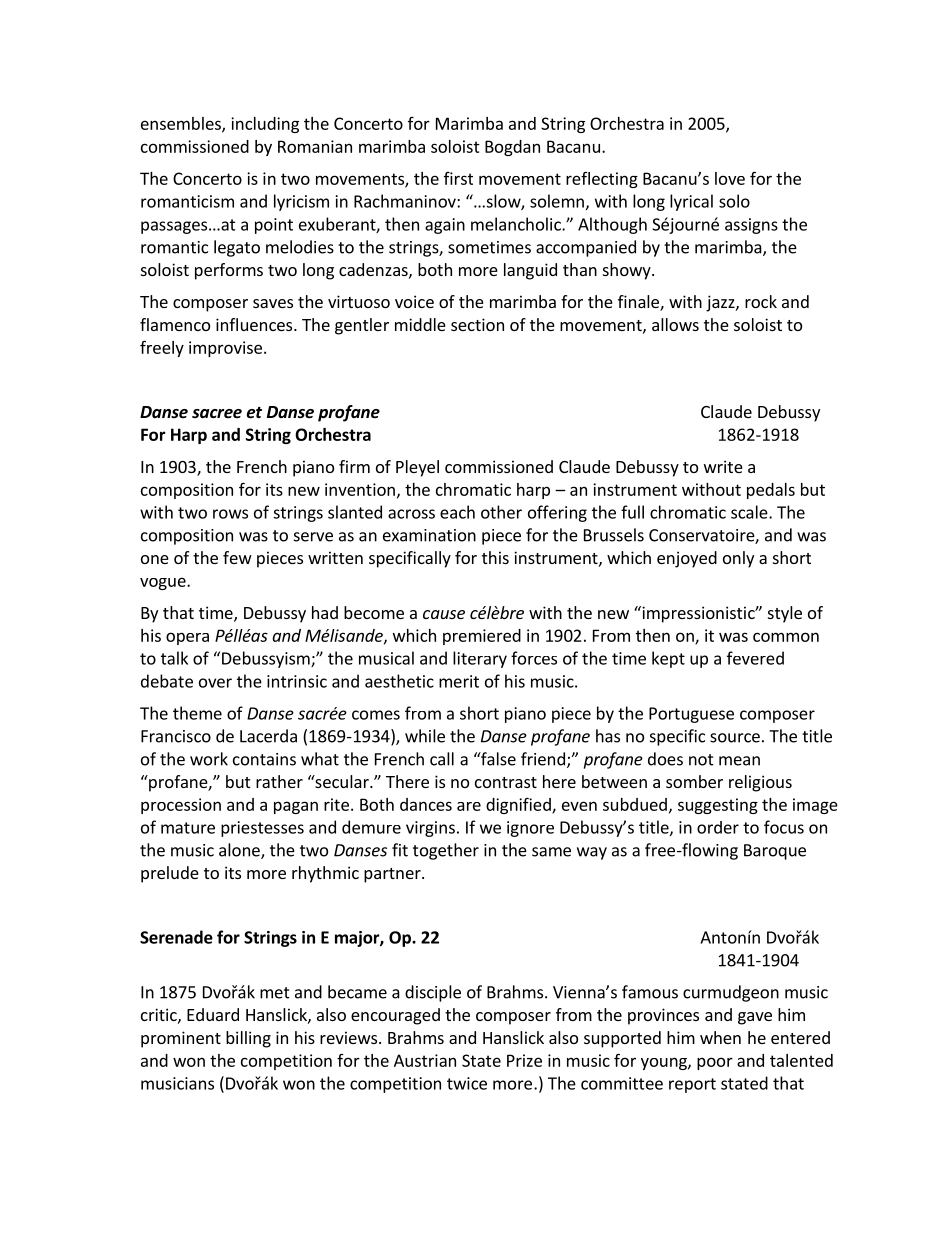 The image size is (952, 1233). Describe the element at coordinates (512, 148) in the image. I see `Bogdan` at that location.
